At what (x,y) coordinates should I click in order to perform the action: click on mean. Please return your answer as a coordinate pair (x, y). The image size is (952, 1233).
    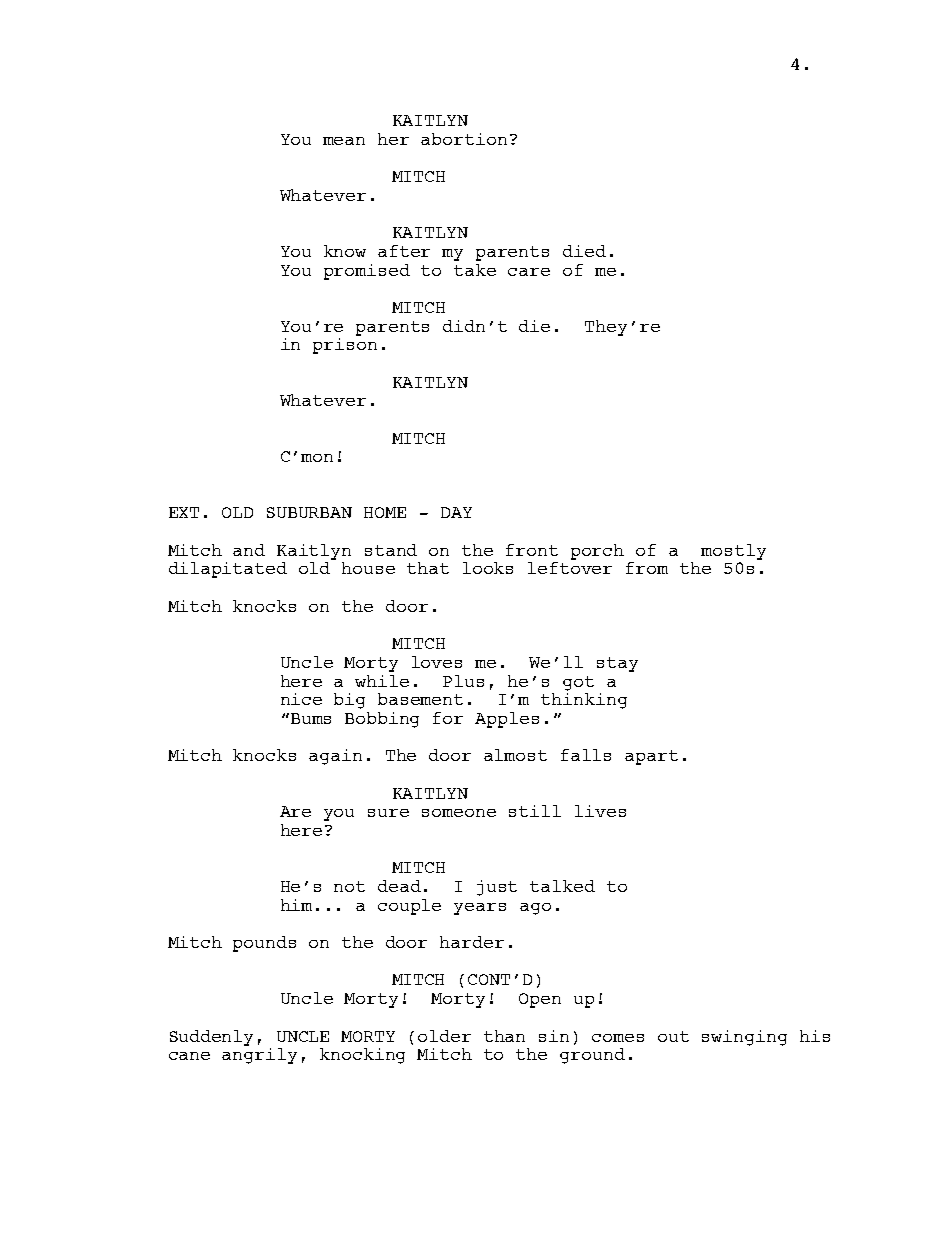
    Looking at the image, I should click on (344, 141).
